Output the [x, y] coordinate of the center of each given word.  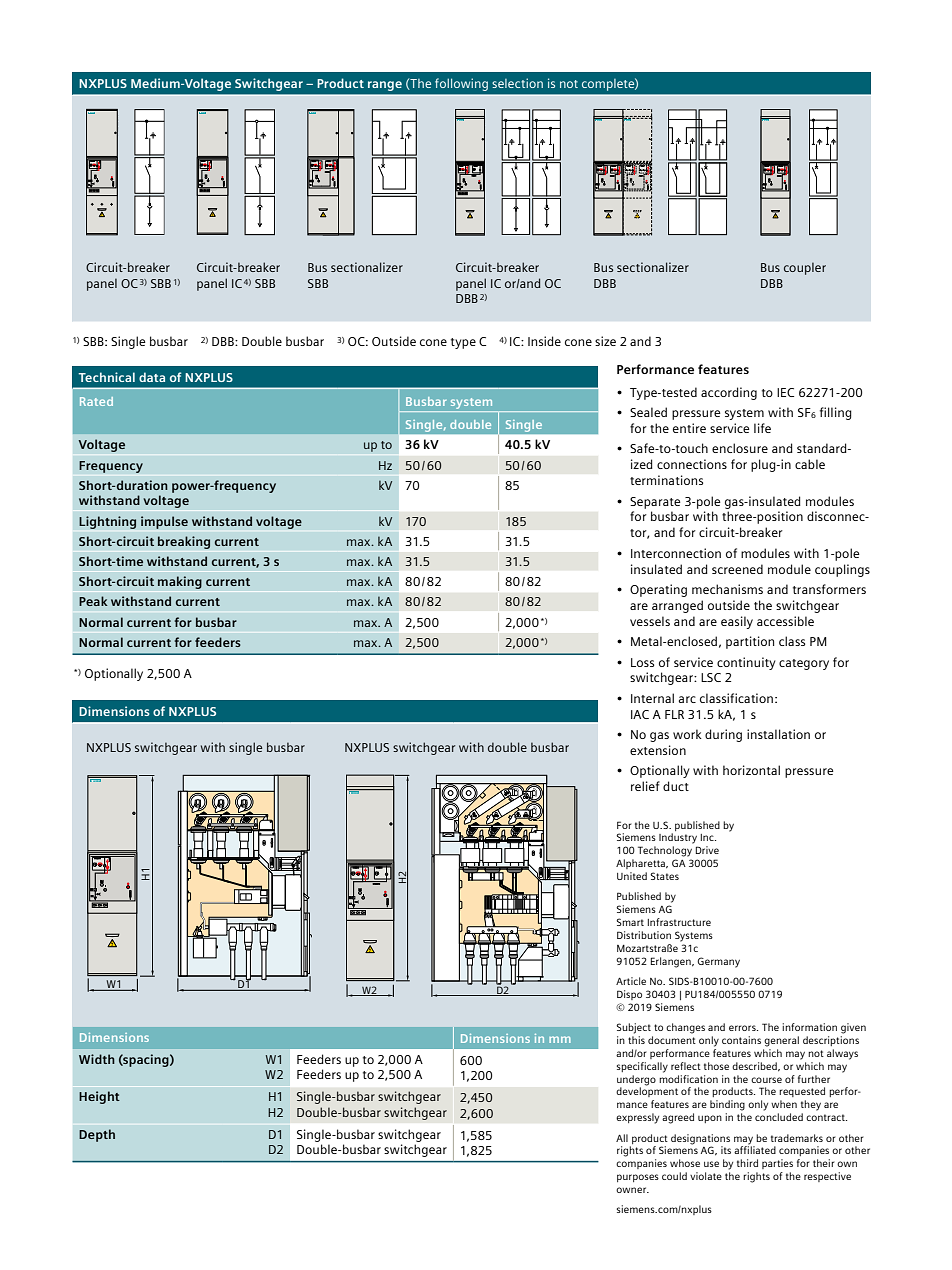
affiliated [755, 1149]
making [180, 582]
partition [750, 642]
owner [632, 1190]
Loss [642, 662]
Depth [97, 1135]
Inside [544, 341]
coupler [805, 268]
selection [517, 83]
